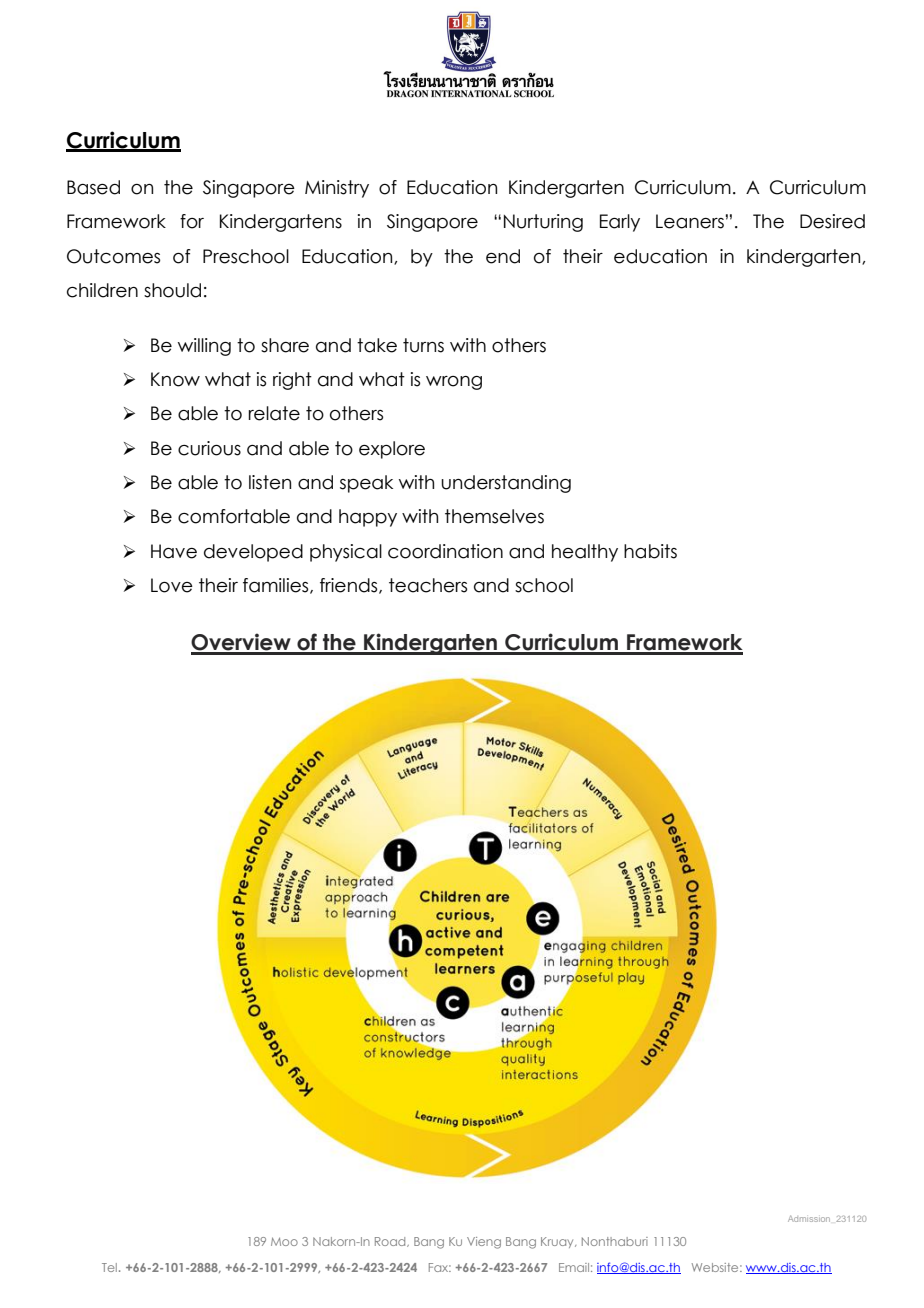  Describe the element at coordinates (832, 221) in the document. I see `Desired` at that location.
